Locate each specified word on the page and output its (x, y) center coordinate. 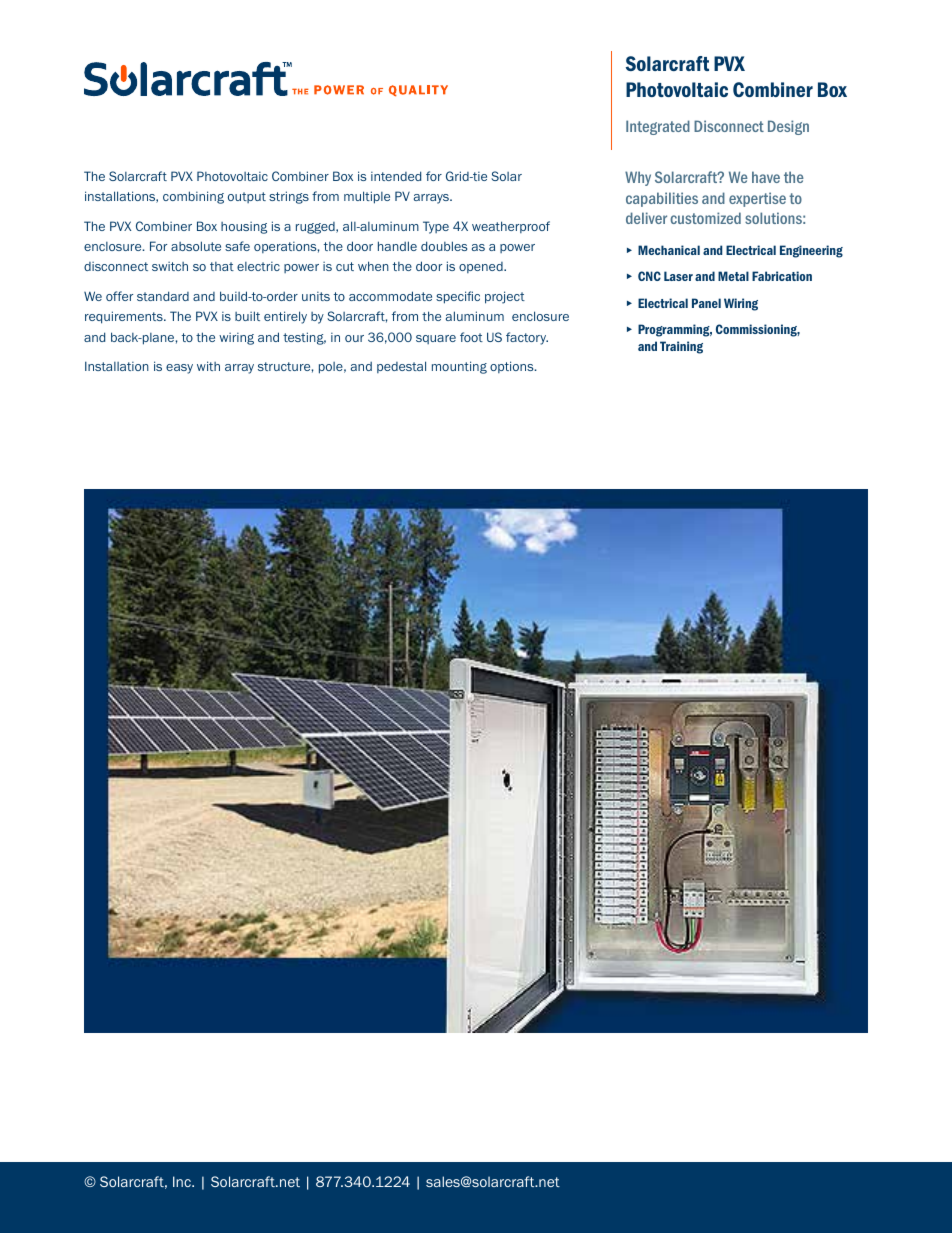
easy (179, 369)
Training (681, 347)
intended (396, 176)
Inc (183, 1181)
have (766, 177)
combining (193, 197)
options (513, 367)
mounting (459, 367)
